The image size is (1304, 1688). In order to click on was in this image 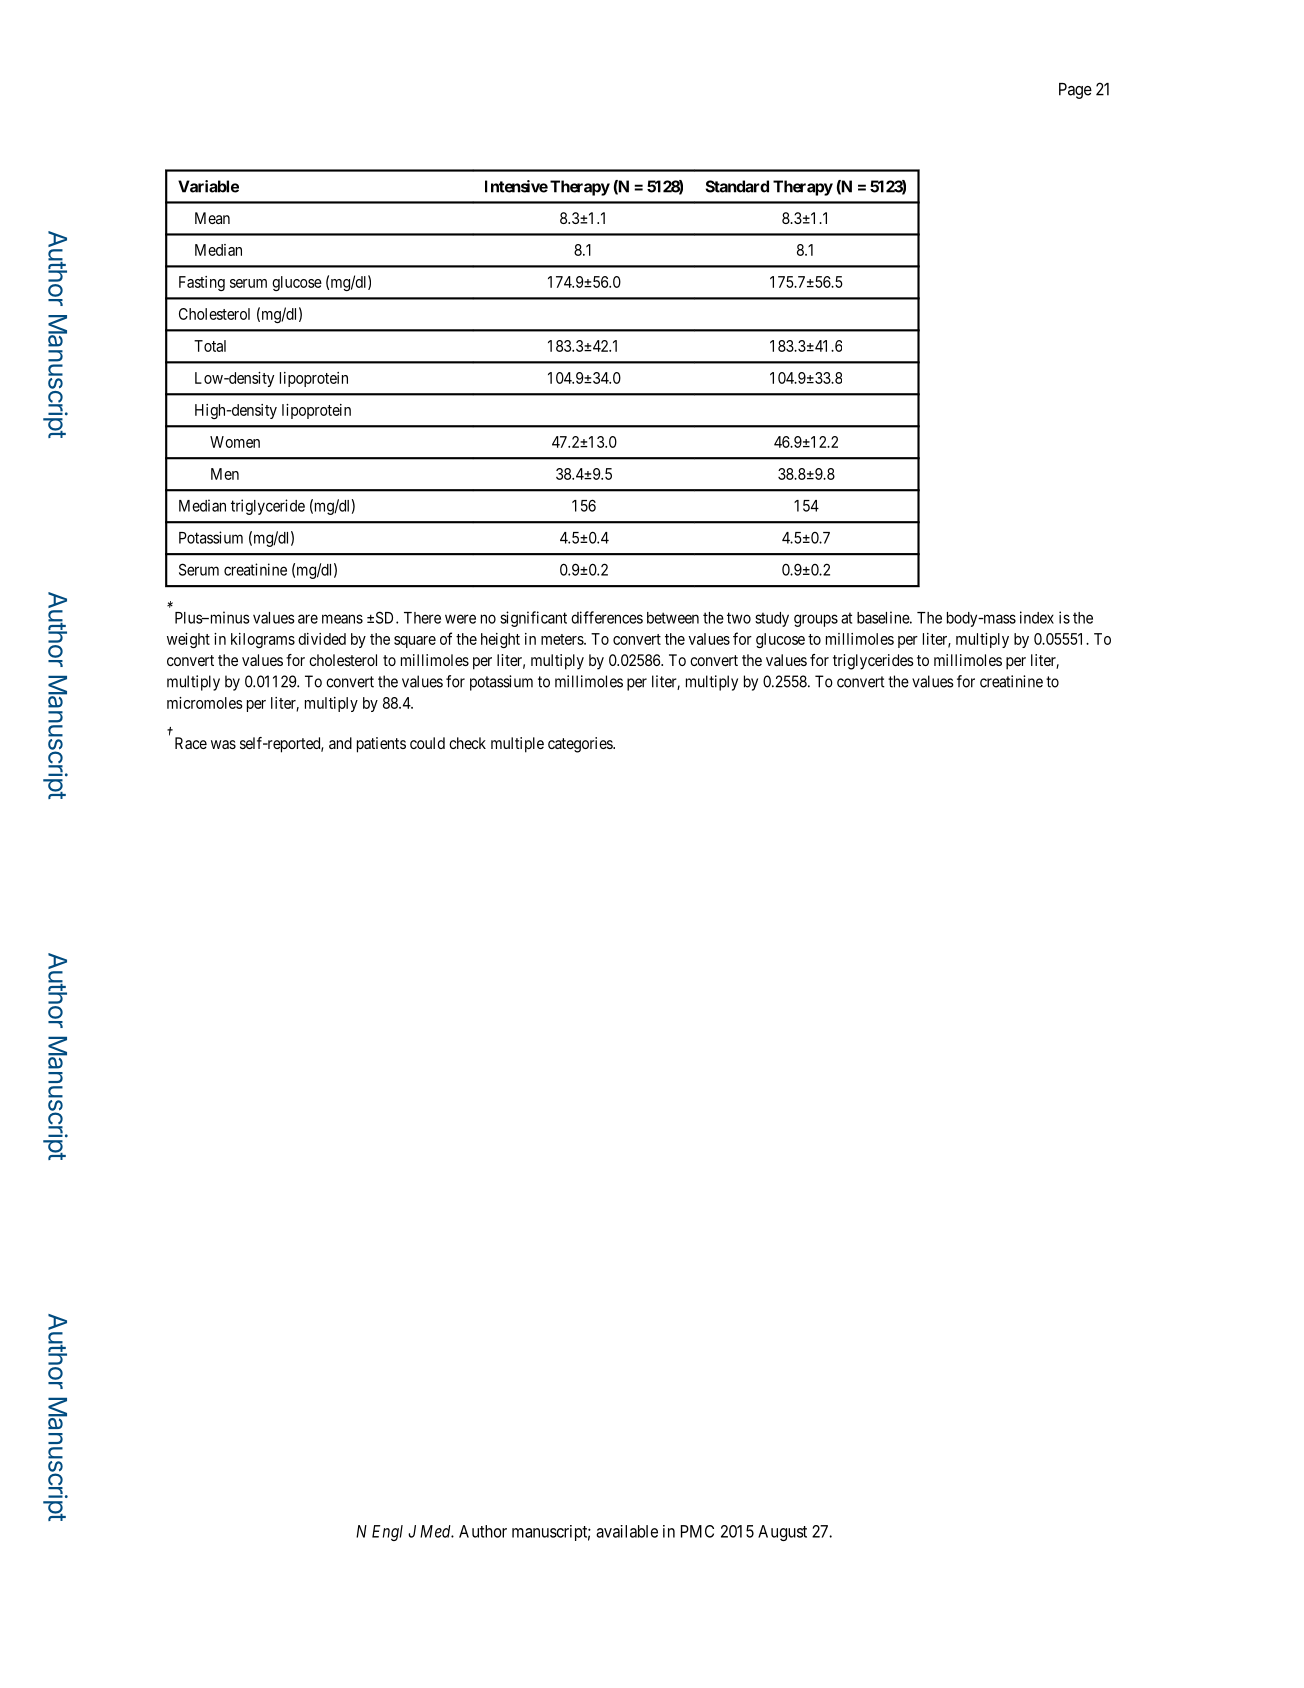, I will do `click(223, 744)`.
